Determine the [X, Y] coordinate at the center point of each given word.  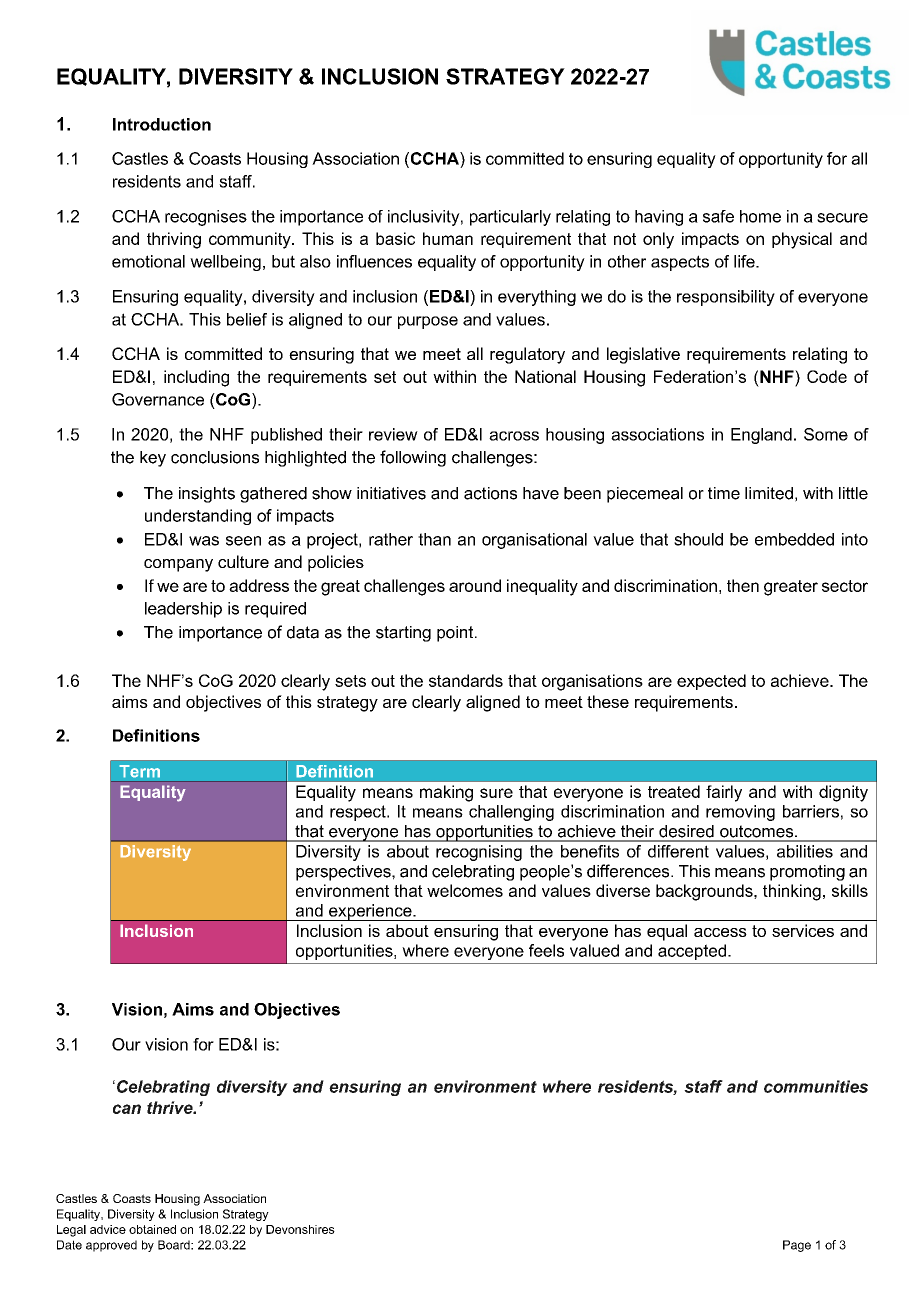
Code [827, 376]
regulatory [527, 355]
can [127, 1109]
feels [546, 950]
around [475, 585]
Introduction [162, 124]
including [196, 378]
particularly [510, 218]
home [760, 216]
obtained [152, 1229]
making [446, 793]
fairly [724, 793]
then [743, 585]
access [720, 932]
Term [139, 771]
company [178, 565]
